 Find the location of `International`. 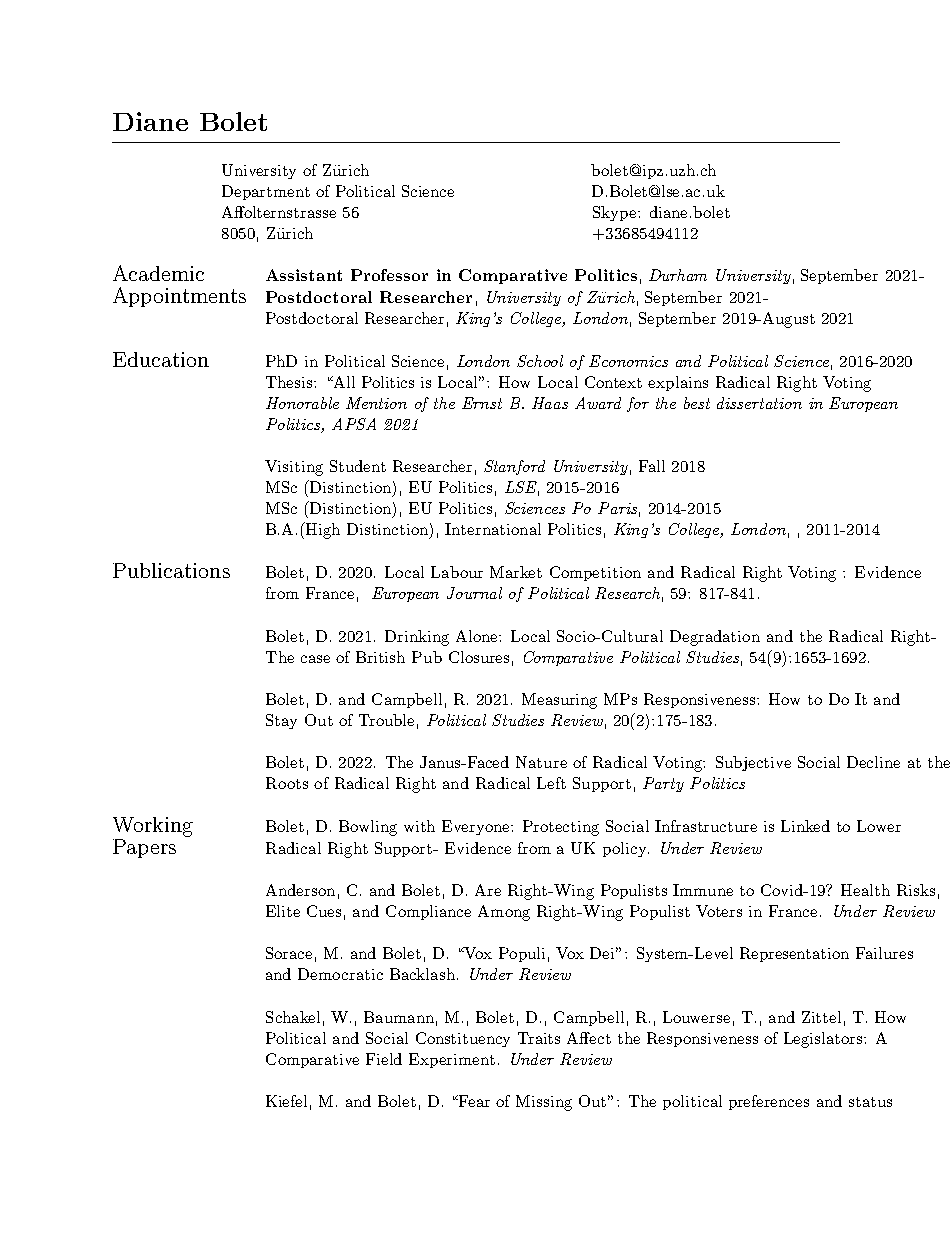

International is located at coordinates (493, 529).
